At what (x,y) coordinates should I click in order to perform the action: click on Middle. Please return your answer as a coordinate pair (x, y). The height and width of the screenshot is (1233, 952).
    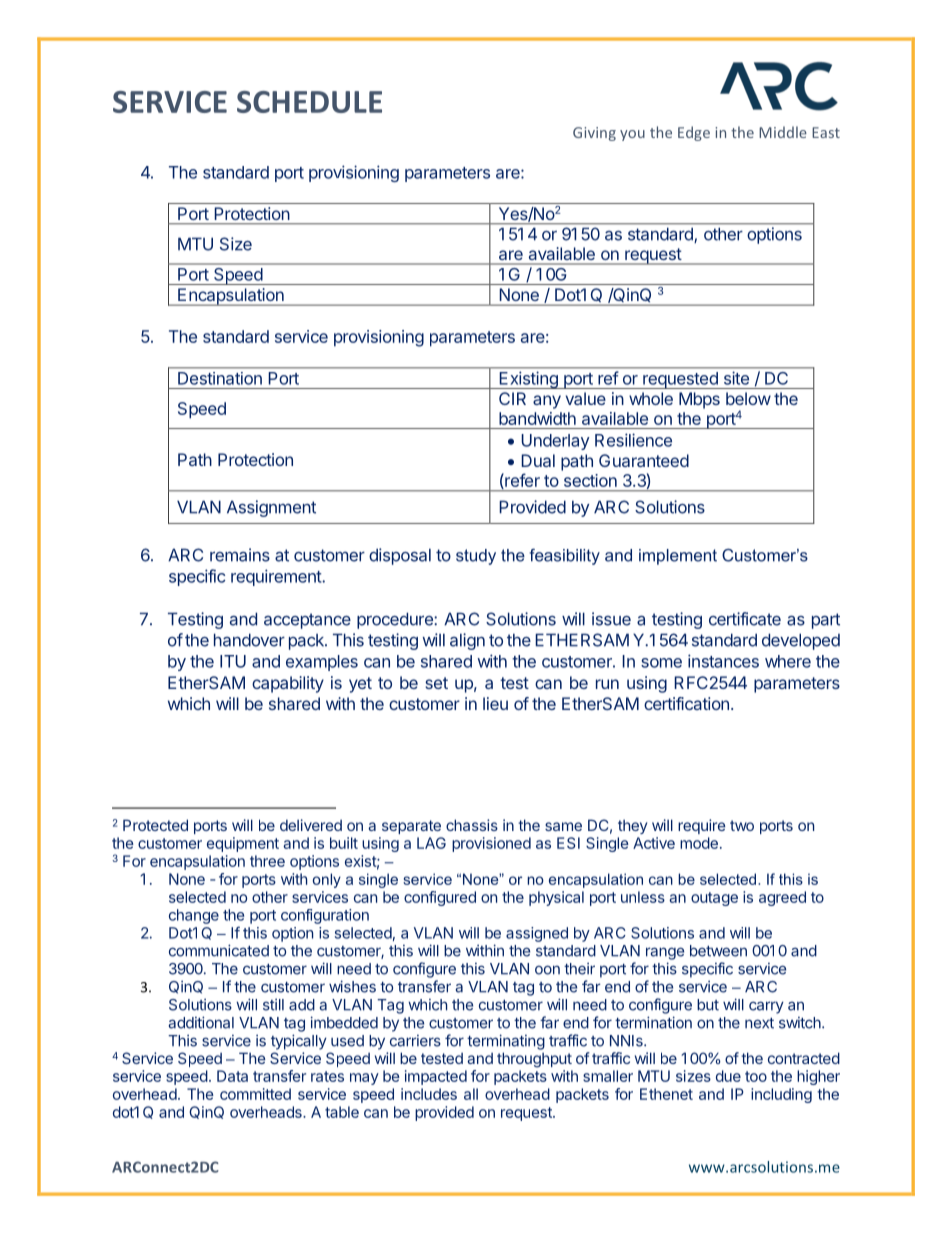
    Looking at the image, I should click on (783, 132).
